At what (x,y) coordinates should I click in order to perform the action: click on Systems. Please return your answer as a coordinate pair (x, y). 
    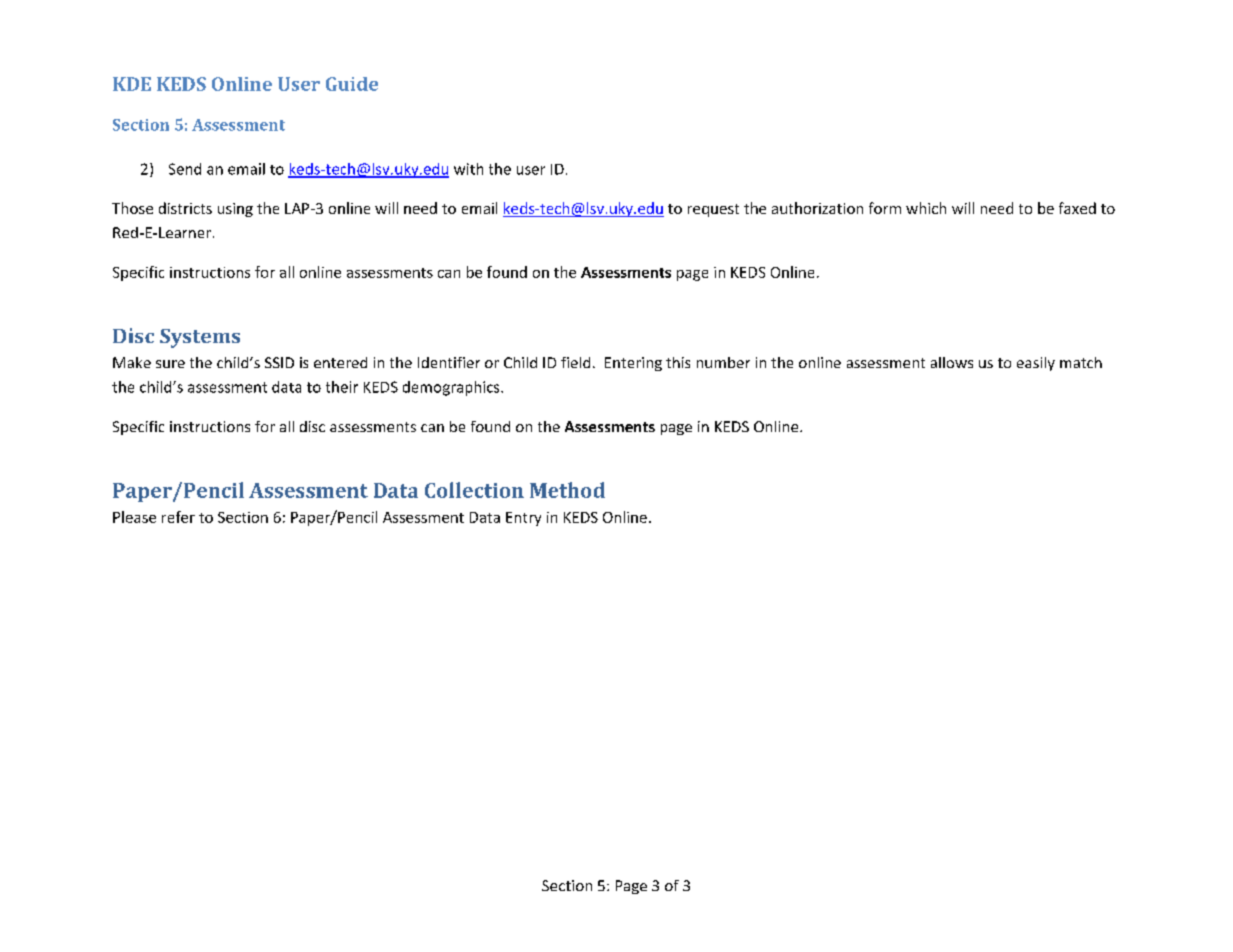
    Looking at the image, I should click on (200, 338).
